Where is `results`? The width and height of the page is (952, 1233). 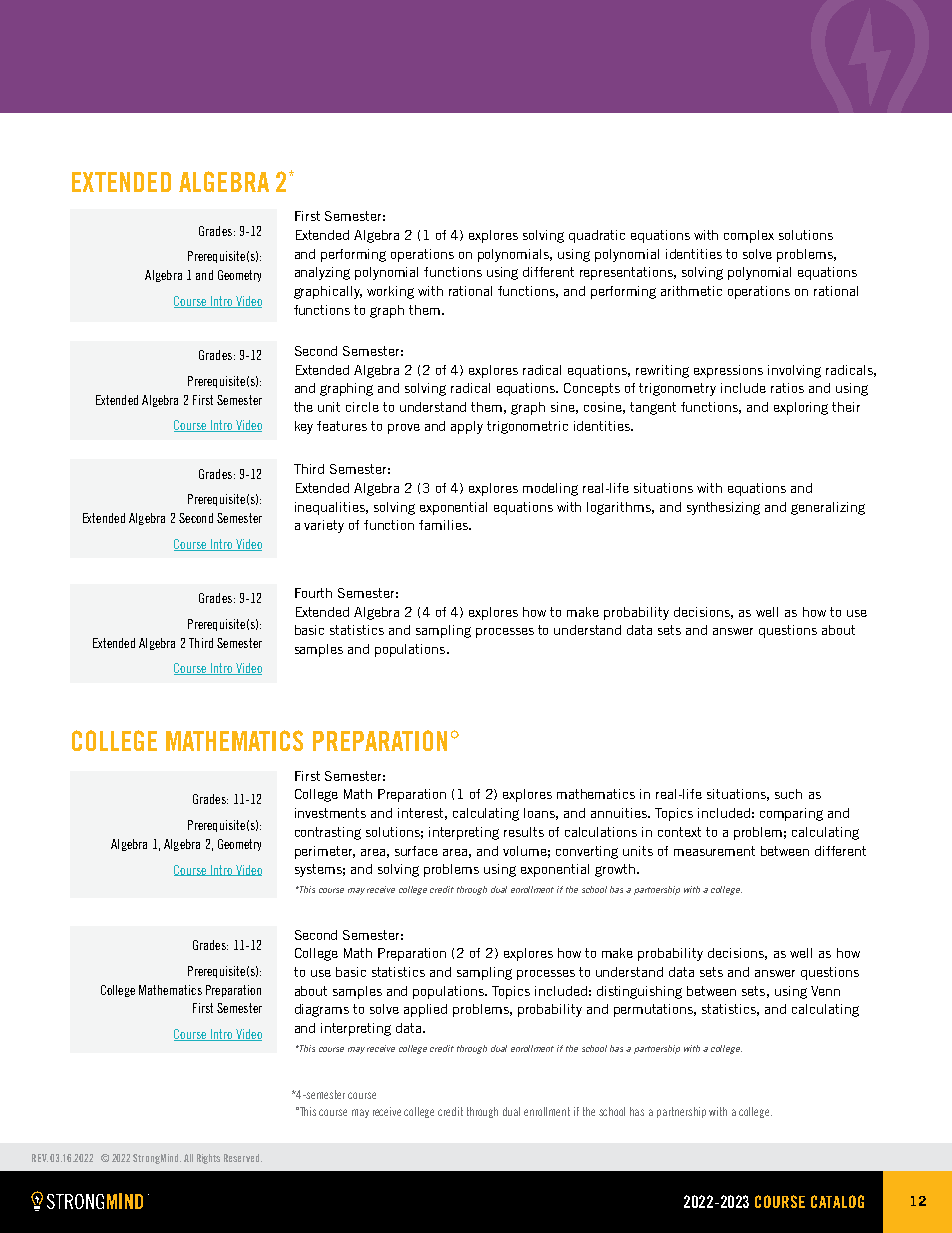
results is located at coordinates (524, 832).
